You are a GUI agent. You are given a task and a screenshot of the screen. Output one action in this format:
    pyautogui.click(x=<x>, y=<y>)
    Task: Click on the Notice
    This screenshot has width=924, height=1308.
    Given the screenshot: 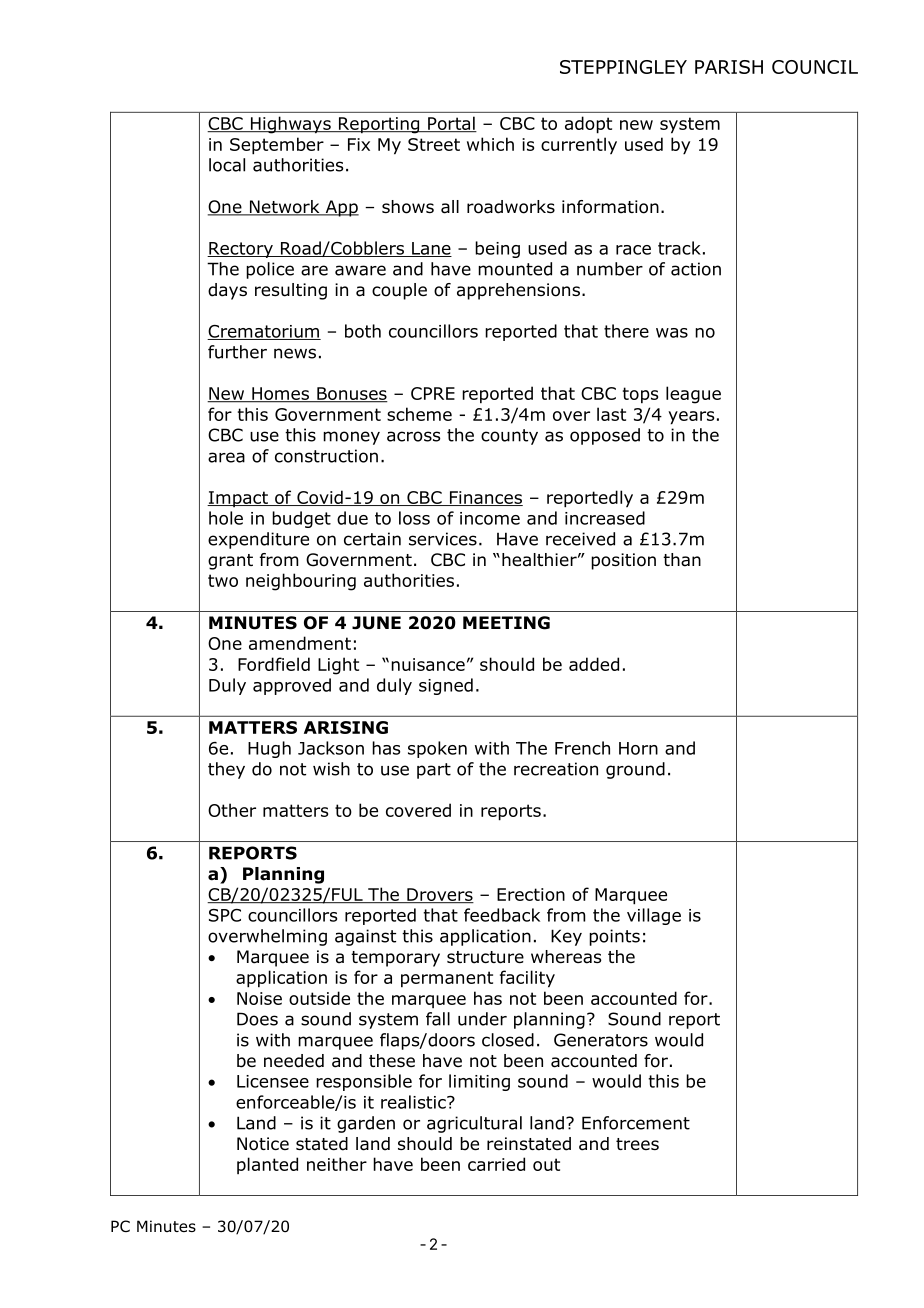 What is the action you would take?
    pyautogui.click(x=263, y=1144)
